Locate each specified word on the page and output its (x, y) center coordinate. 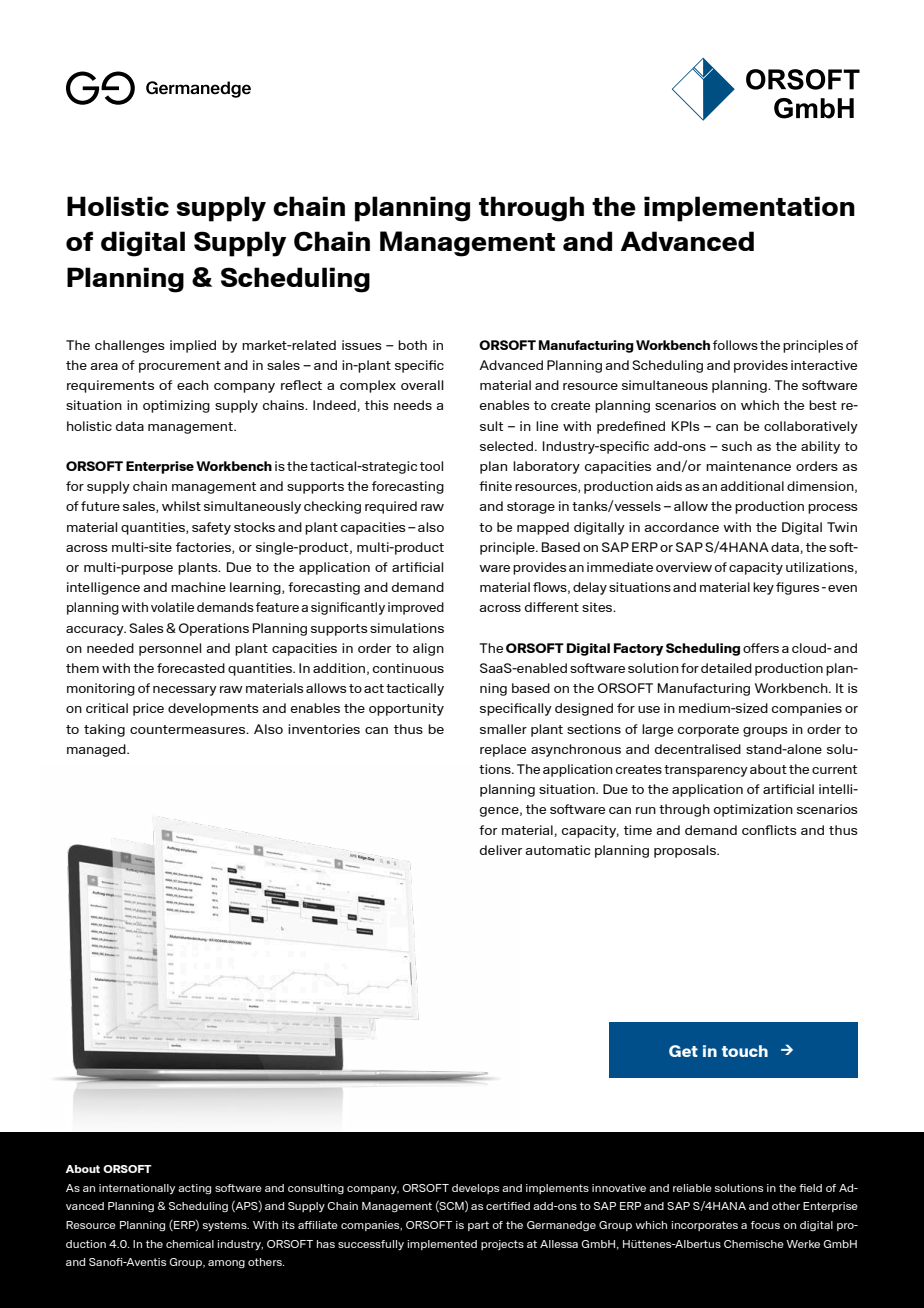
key (763, 588)
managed (97, 750)
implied (193, 346)
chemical (190, 1244)
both (412, 345)
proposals (686, 851)
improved (416, 608)
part (478, 1226)
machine (198, 587)
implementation (749, 209)
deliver (501, 850)
